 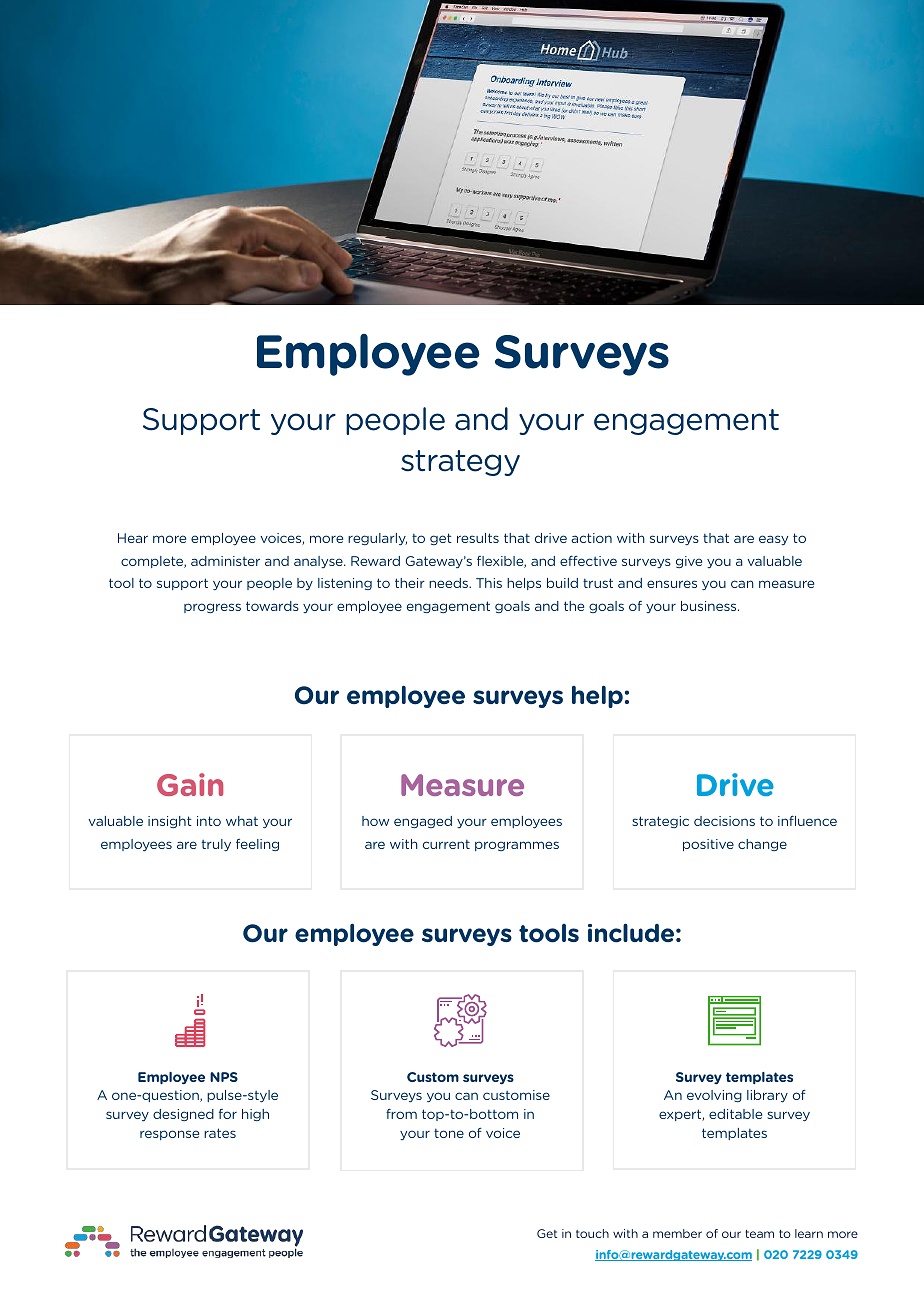 What do you see at coordinates (773, 540) in the page?
I see `easy` at bounding box center [773, 540].
